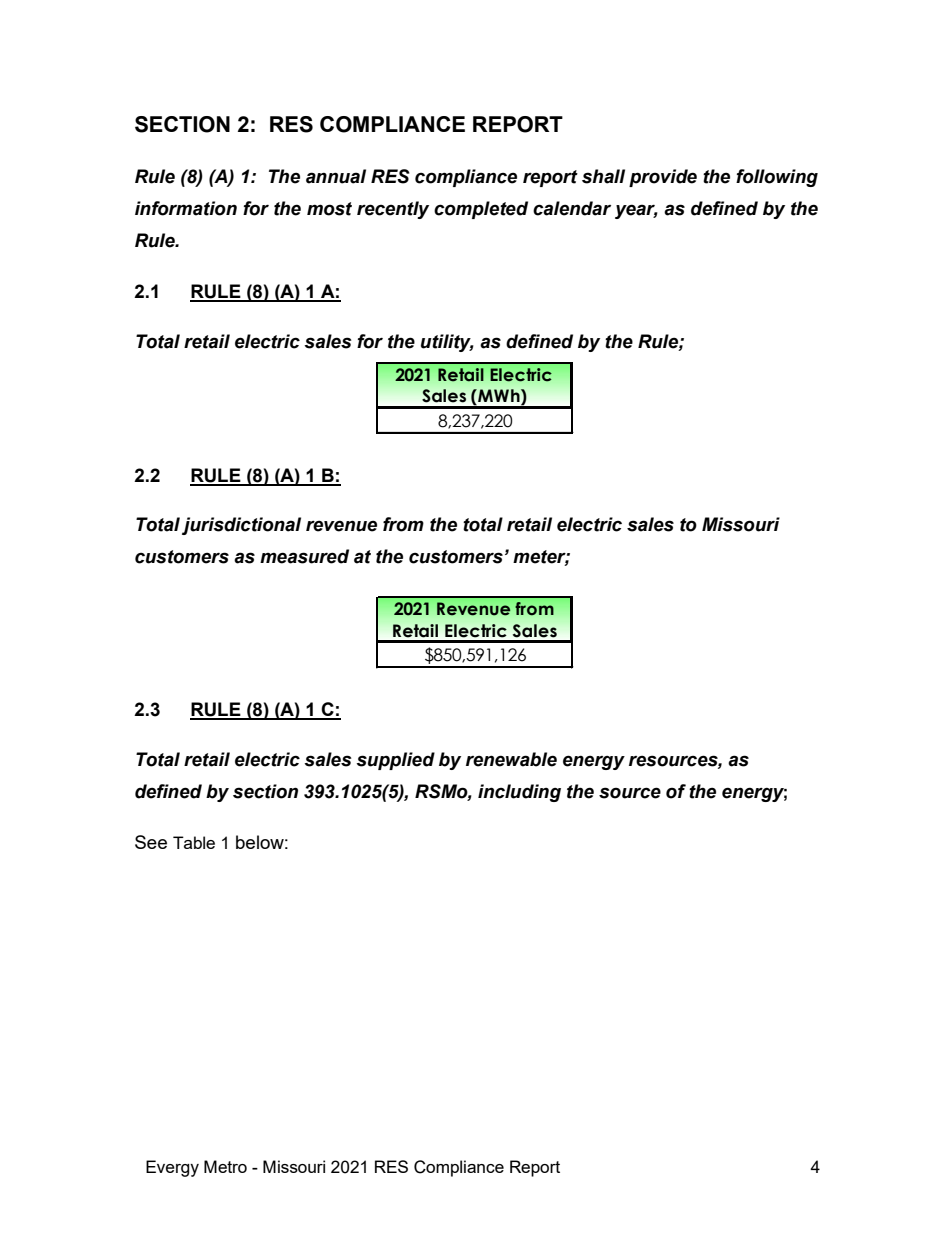 This document has height=1233, width=952. I want to click on completed, so click(481, 210).
